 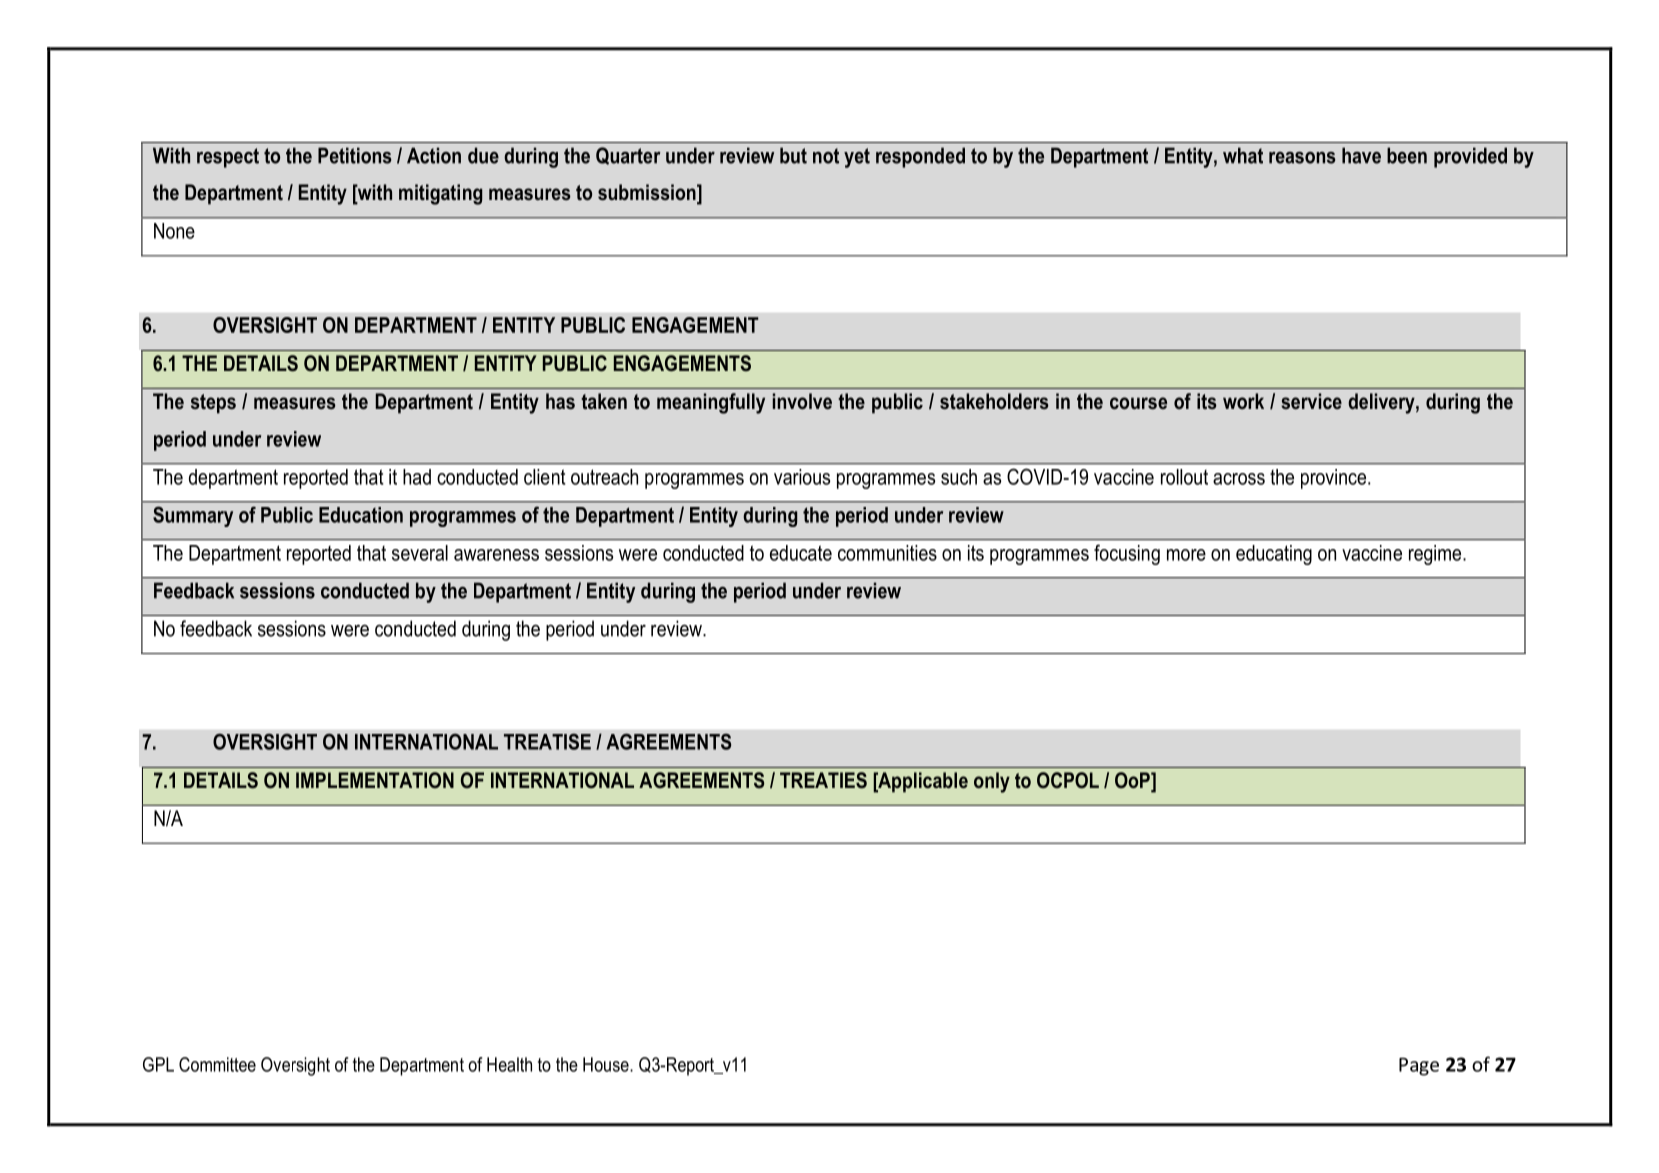 I want to click on reasons, so click(x=1302, y=158).
